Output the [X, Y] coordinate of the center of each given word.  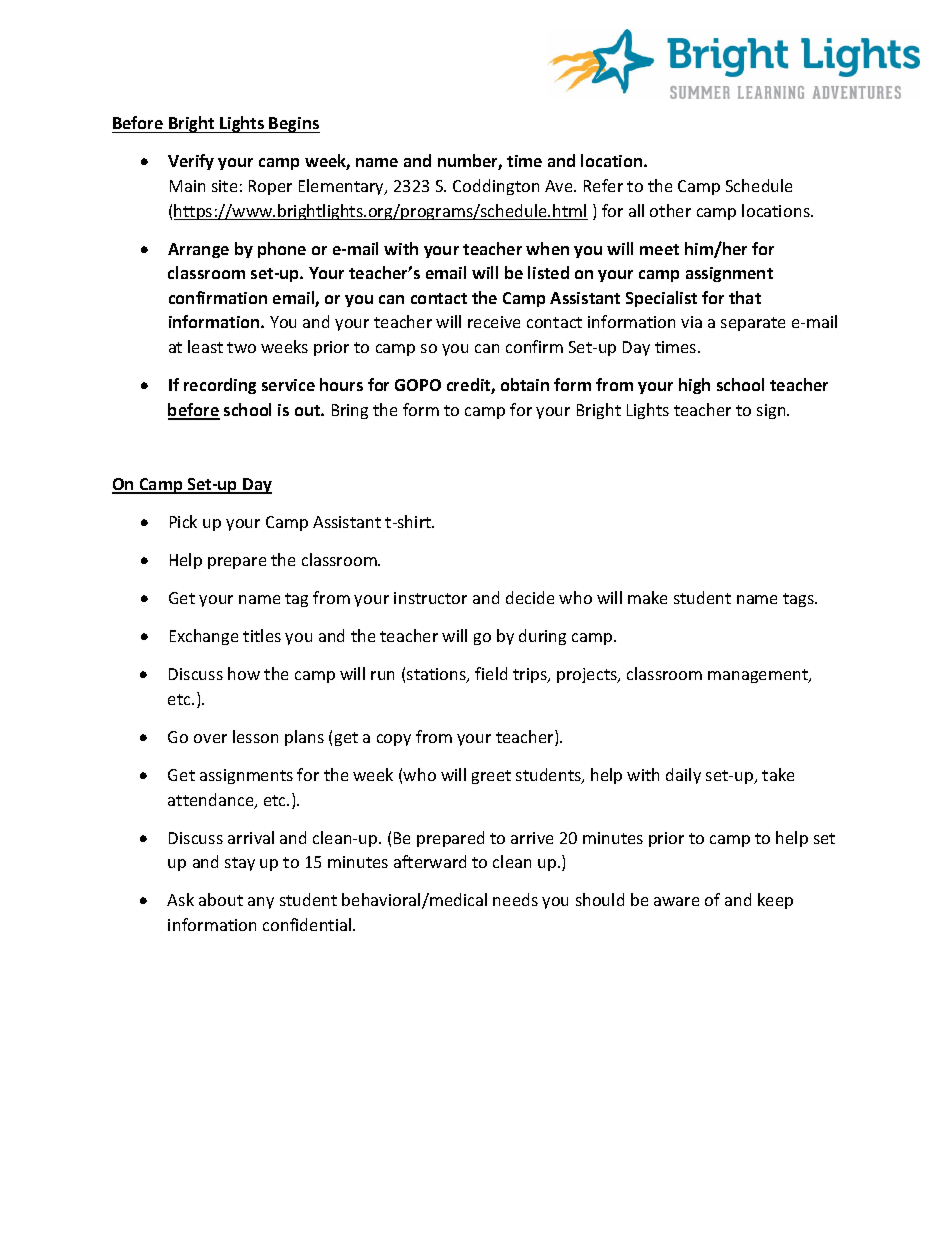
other [670, 210]
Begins [294, 125]
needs [515, 899]
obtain [525, 384]
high [694, 386]
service [288, 385]
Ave [560, 186]
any [261, 903]
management [759, 676]
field [491, 673]
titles [262, 635]
